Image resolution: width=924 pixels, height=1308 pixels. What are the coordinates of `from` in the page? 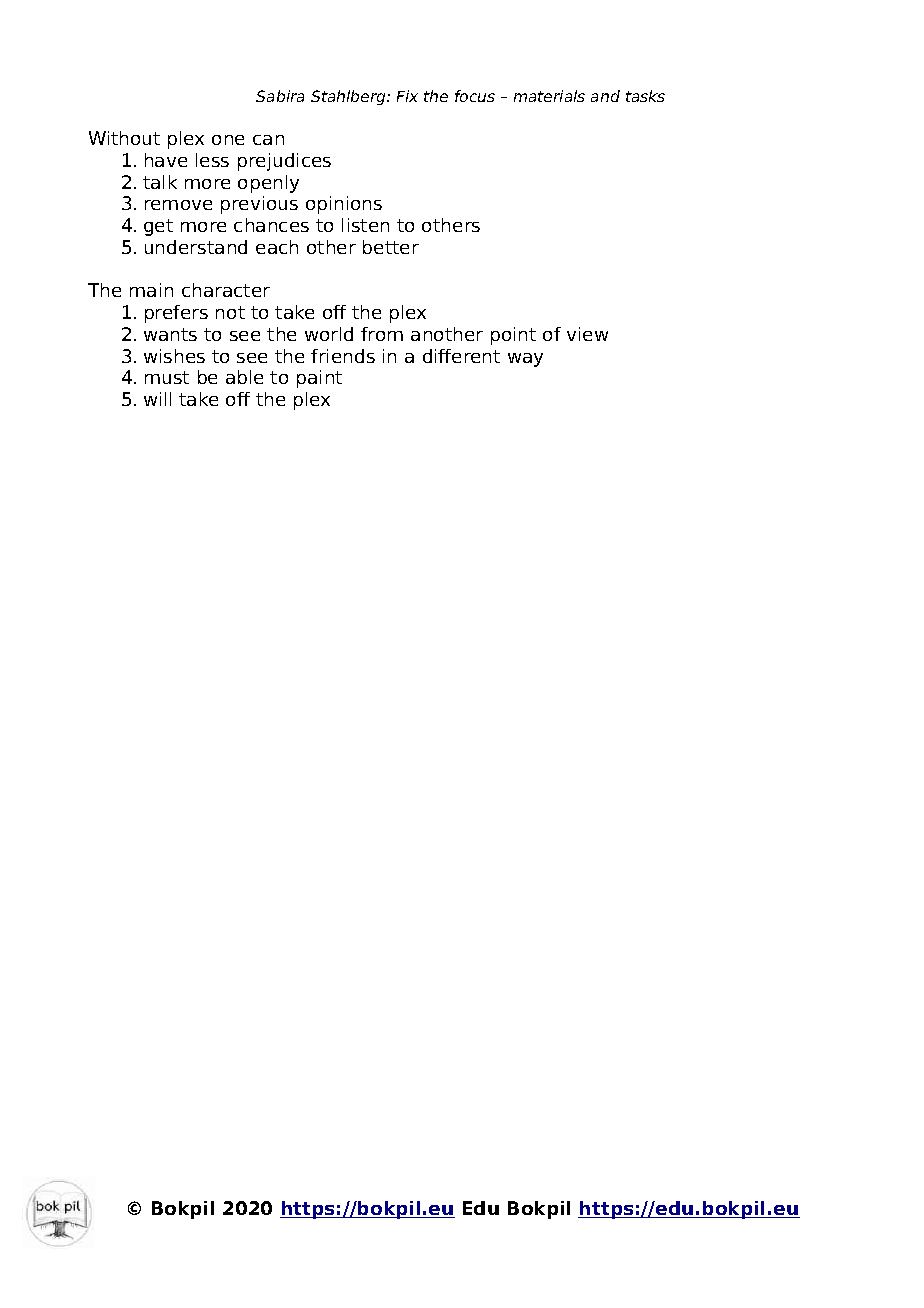 It's located at (382, 334).
